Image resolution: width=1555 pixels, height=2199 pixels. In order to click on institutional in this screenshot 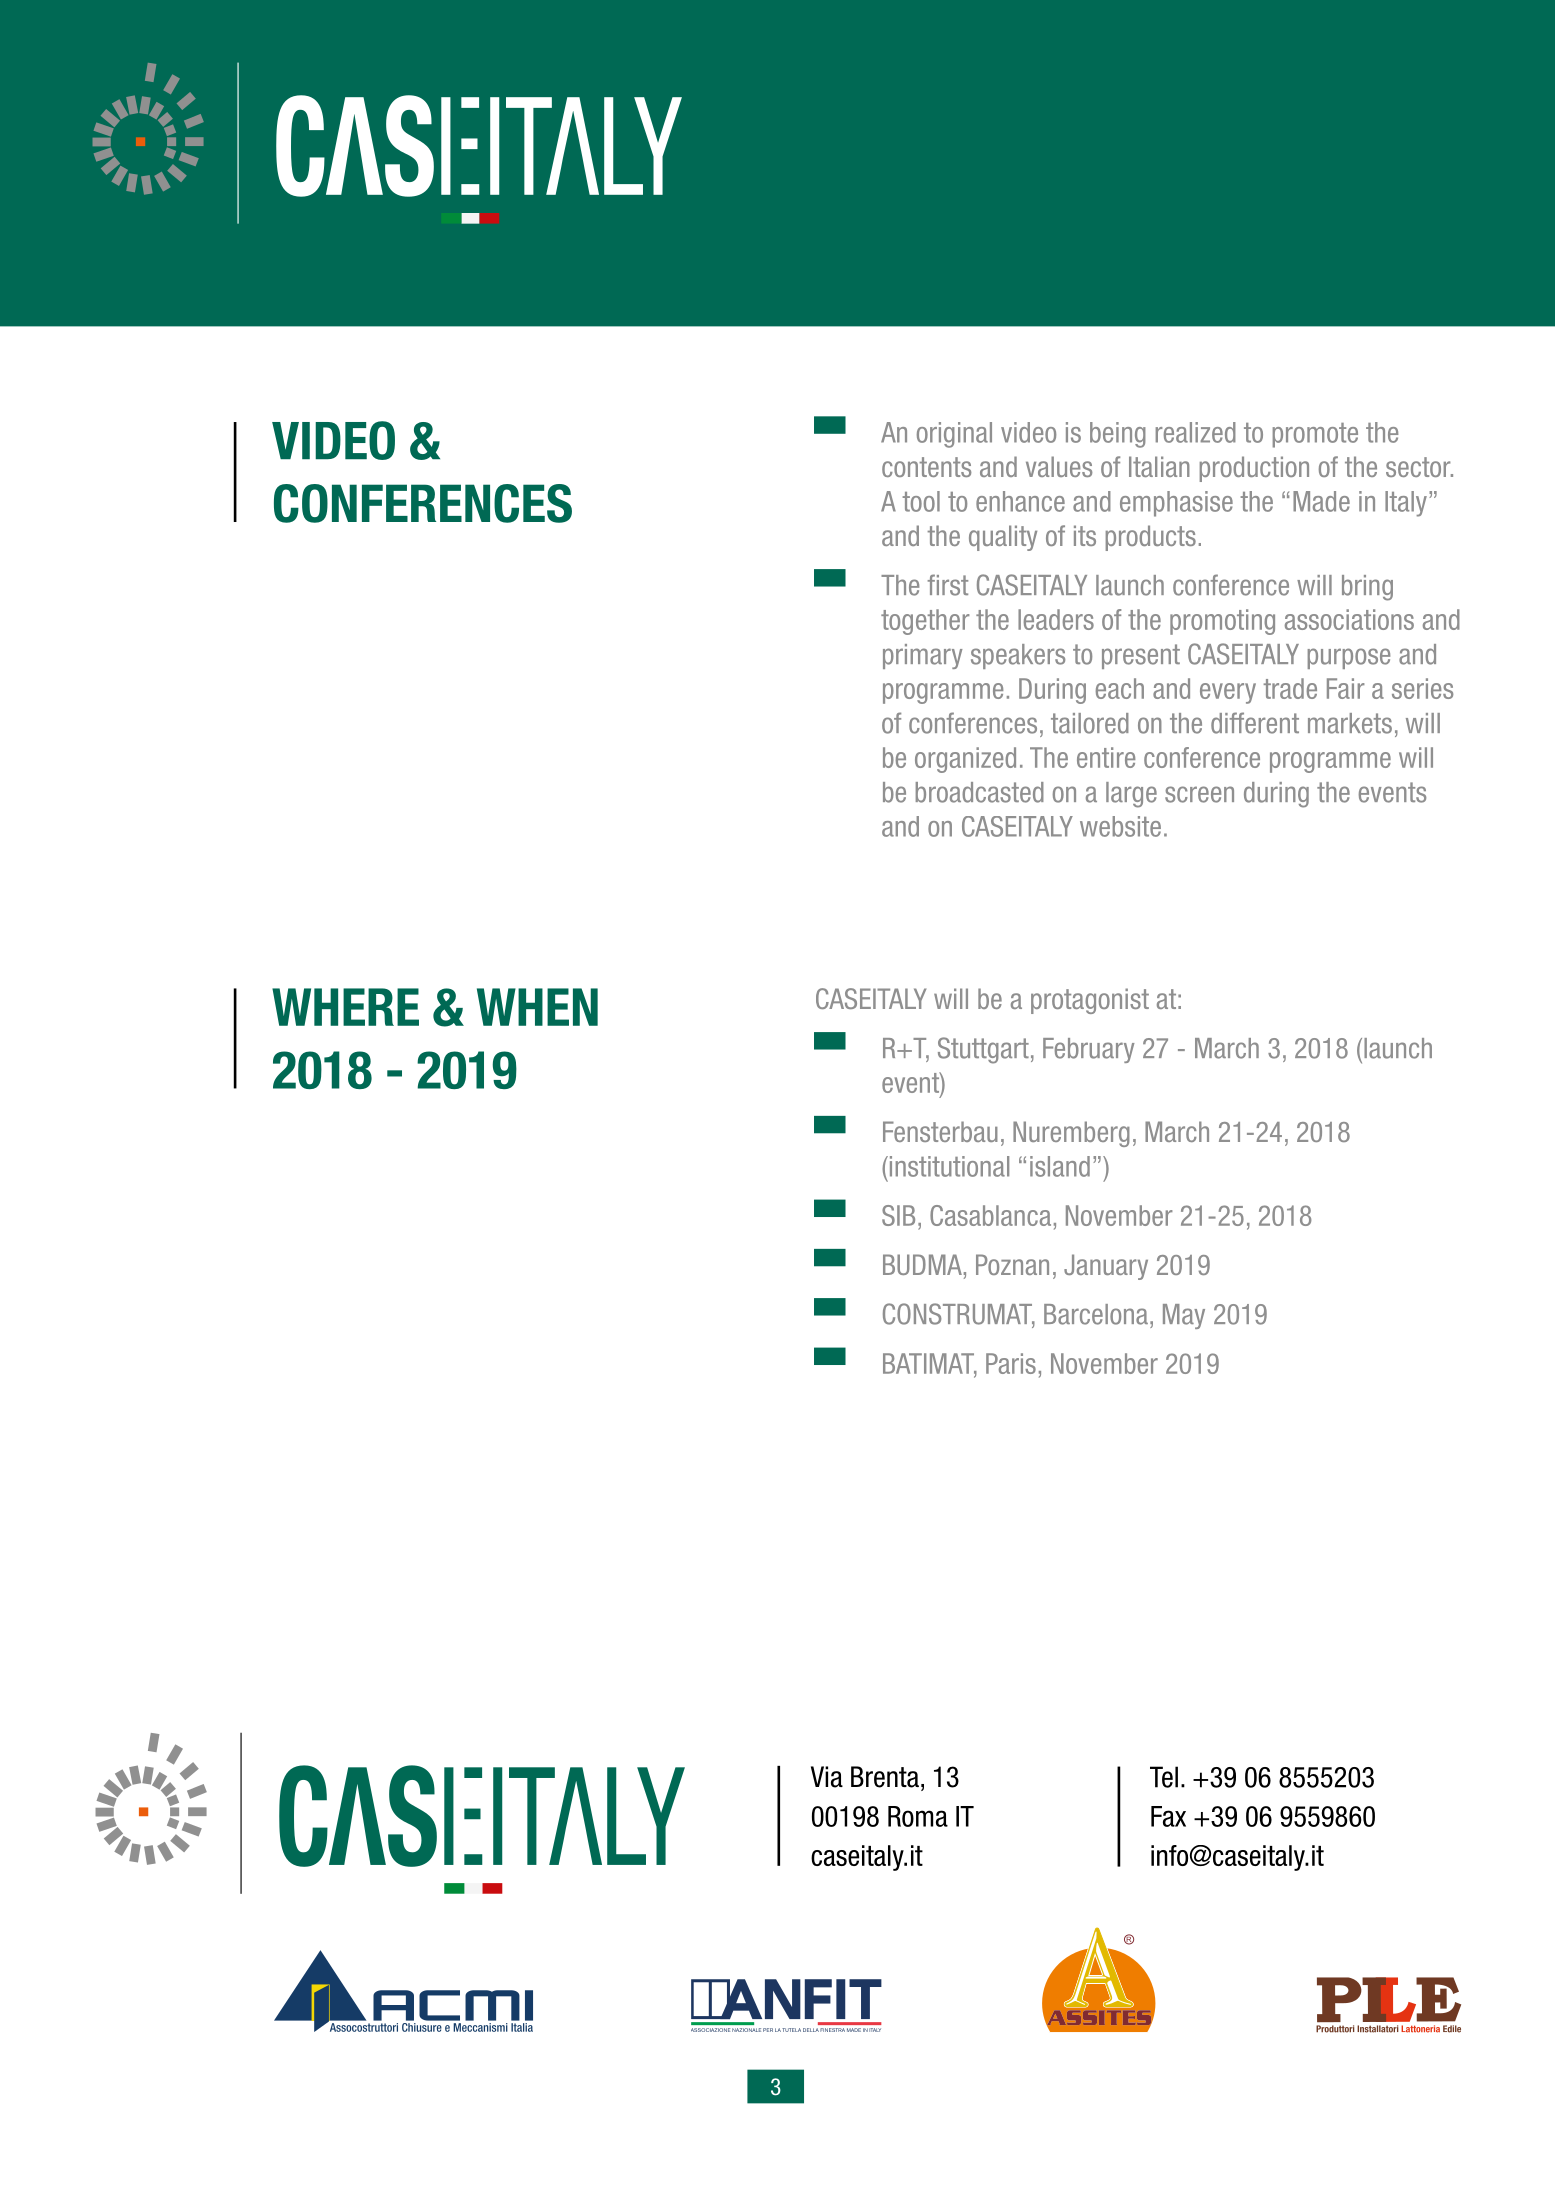, I will do `click(948, 1166)`.
